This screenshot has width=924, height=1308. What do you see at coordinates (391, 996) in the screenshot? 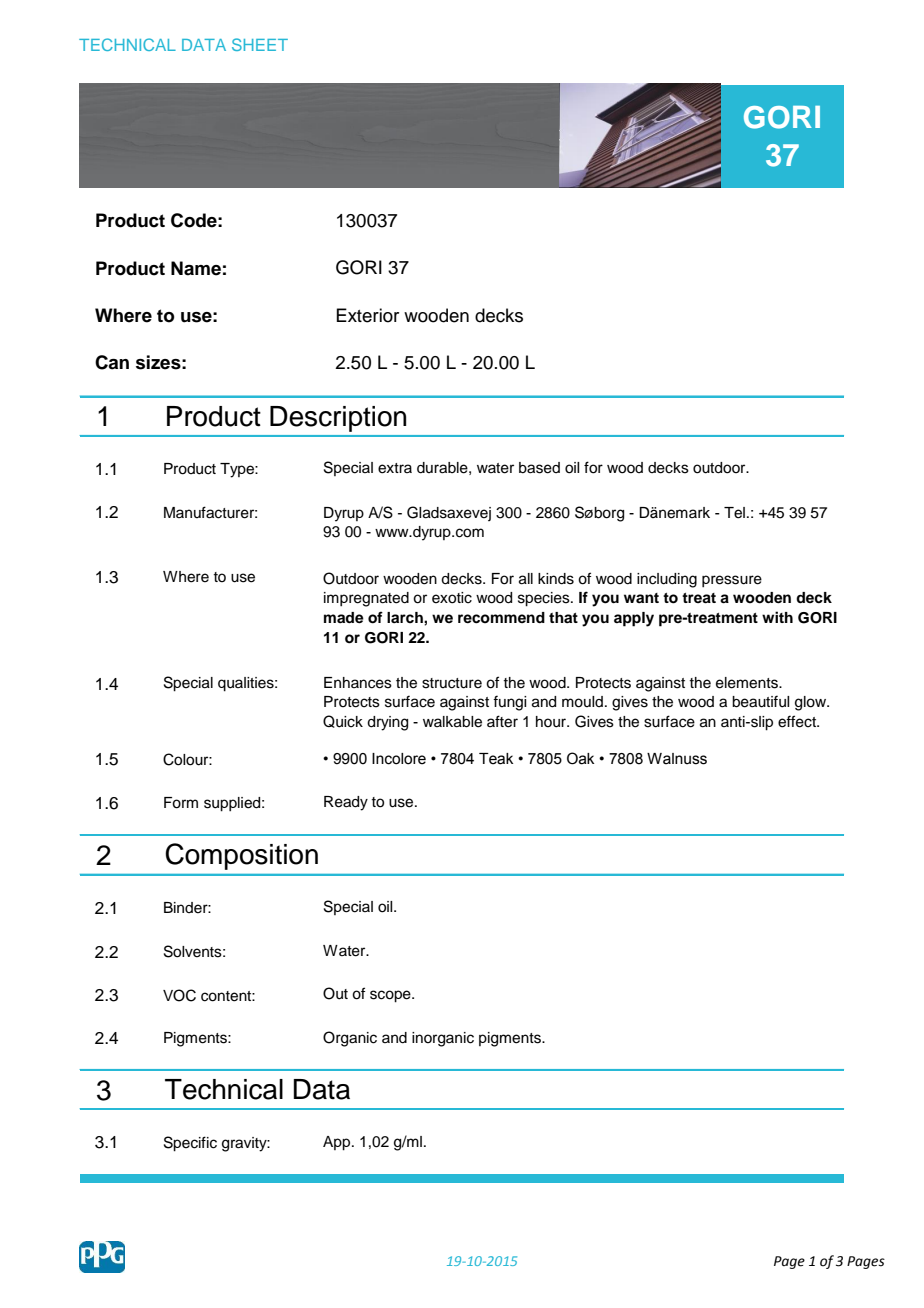
I see `scope` at bounding box center [391, 996].
